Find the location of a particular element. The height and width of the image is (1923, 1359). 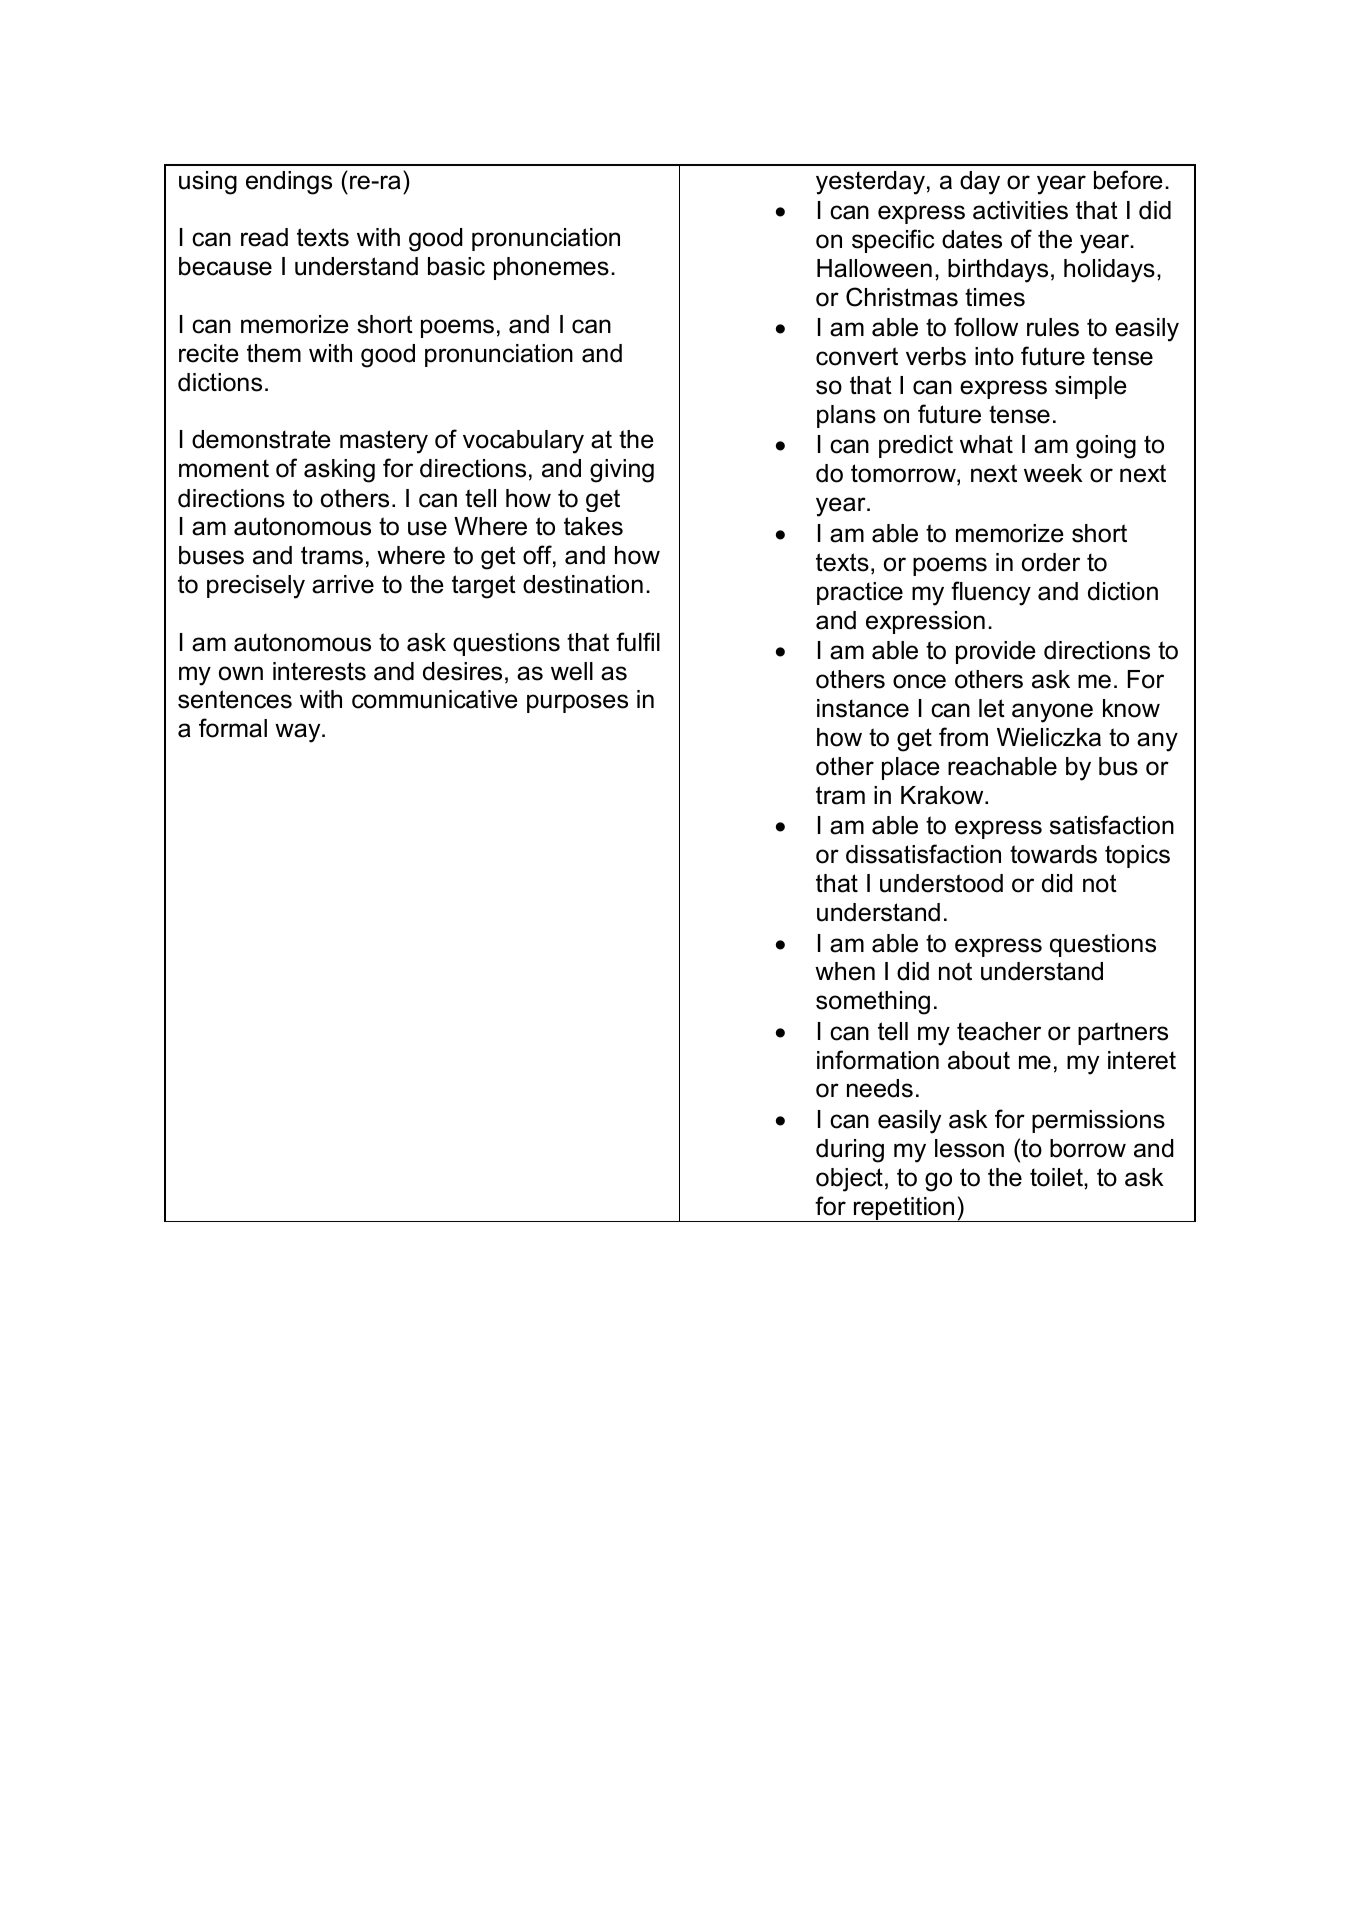

purposes is located at coordinates (577, 703).
